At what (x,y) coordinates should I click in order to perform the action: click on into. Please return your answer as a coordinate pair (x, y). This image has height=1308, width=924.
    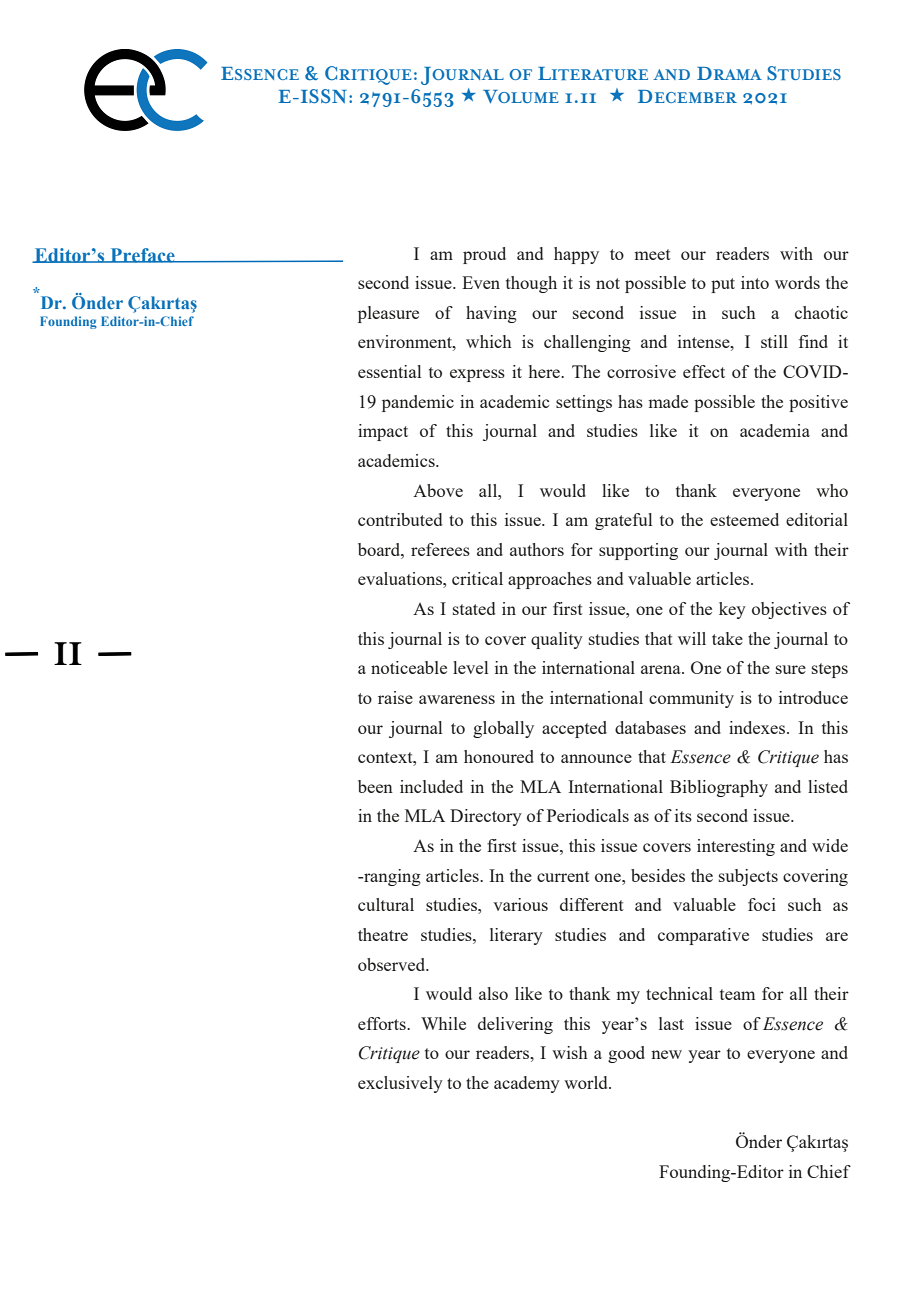
    Looking at the image, I should click on (755, 282).
